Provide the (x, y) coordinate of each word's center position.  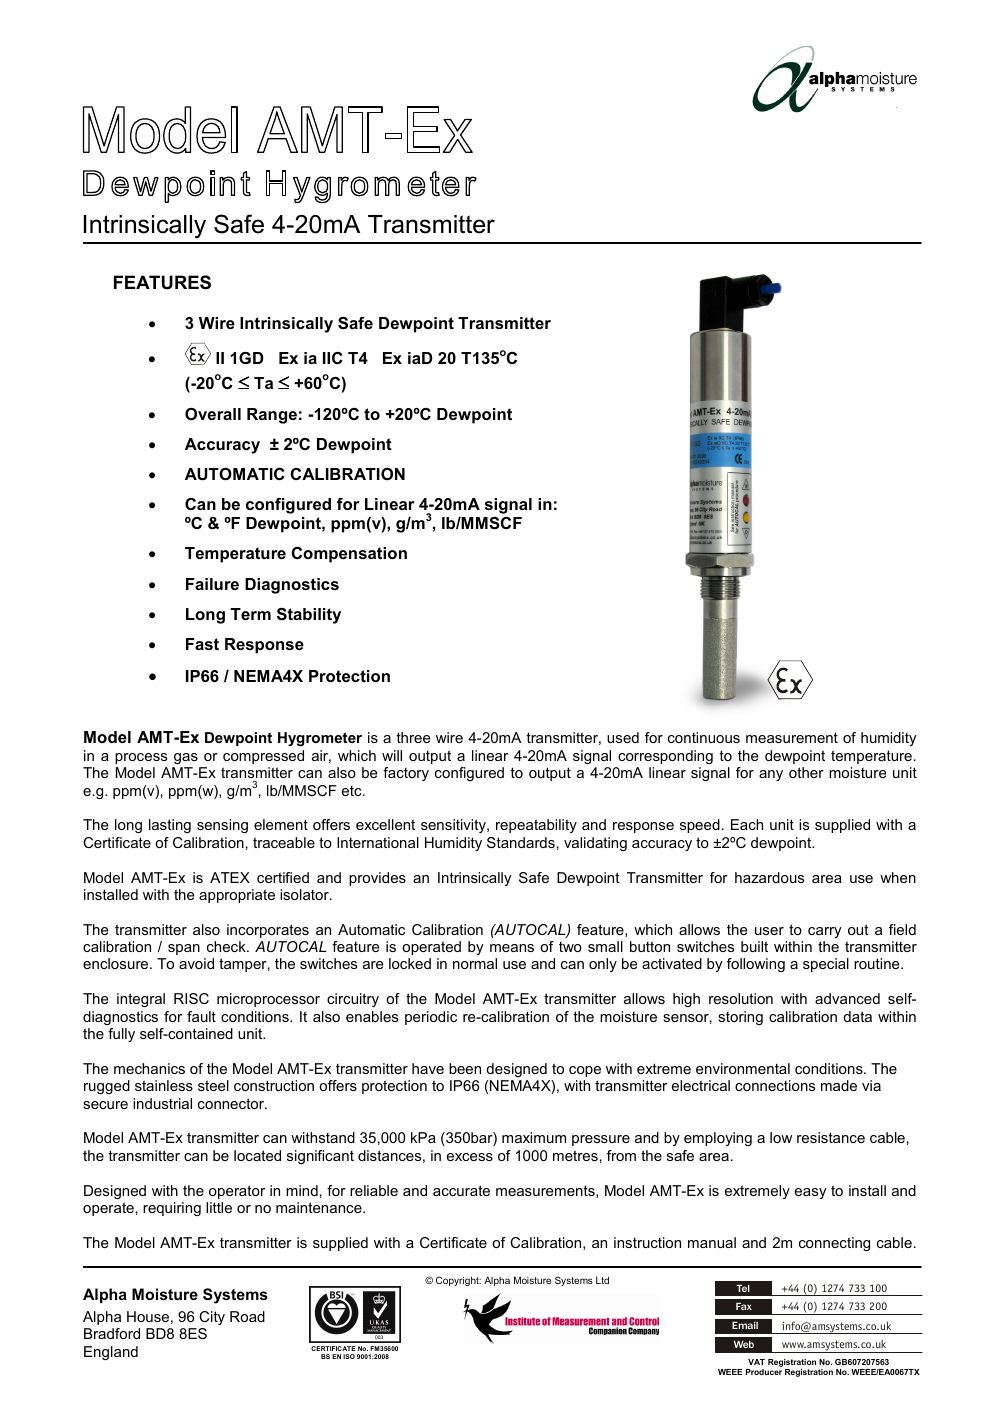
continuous (704, 737)
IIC (333, 358)
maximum (534, 1137)
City (212, 1318)
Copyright (458, 1281)
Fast (202, 644)
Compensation (349, 555)
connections (775, 1085)
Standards (521, 842)
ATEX (230, 877)
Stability (309, 616)
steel (213, 1085)
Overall (213, 414)
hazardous (769, 877)
